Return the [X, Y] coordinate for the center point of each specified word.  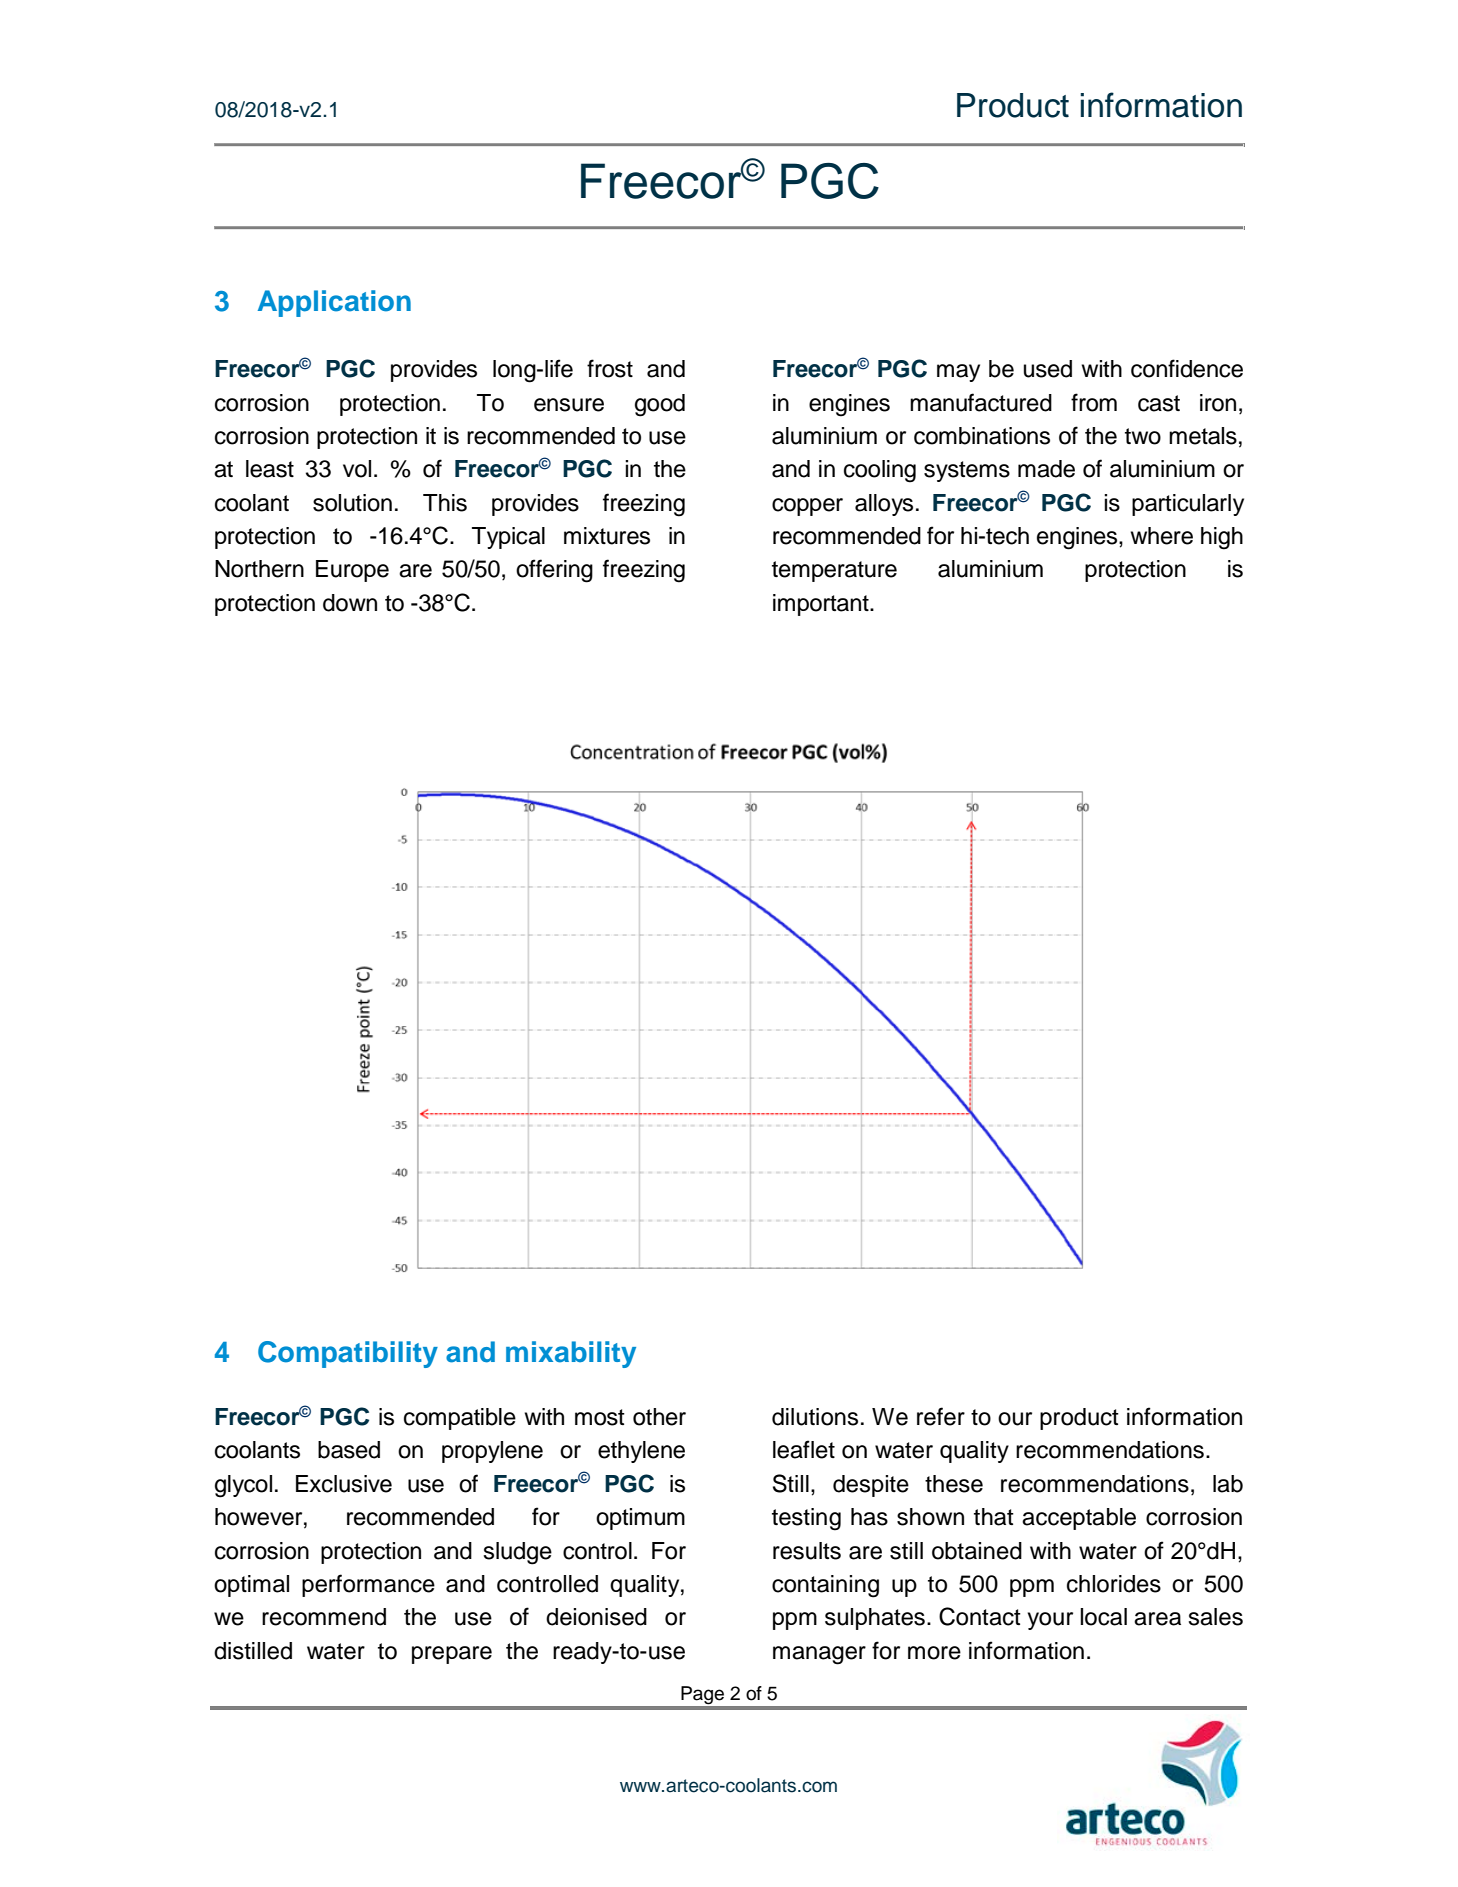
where [1161, 536]
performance [368, 1585]
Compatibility [348, 1354]
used [1048, 369]
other [659, 1417]
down [350, 603]
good [660, 405]
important [822, 605]
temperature [834, 571]
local [1103, 1617]
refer [941, 1416]
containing [825, 1586]
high [1222, 538]
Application [334, 303]
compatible [460, 1419]
